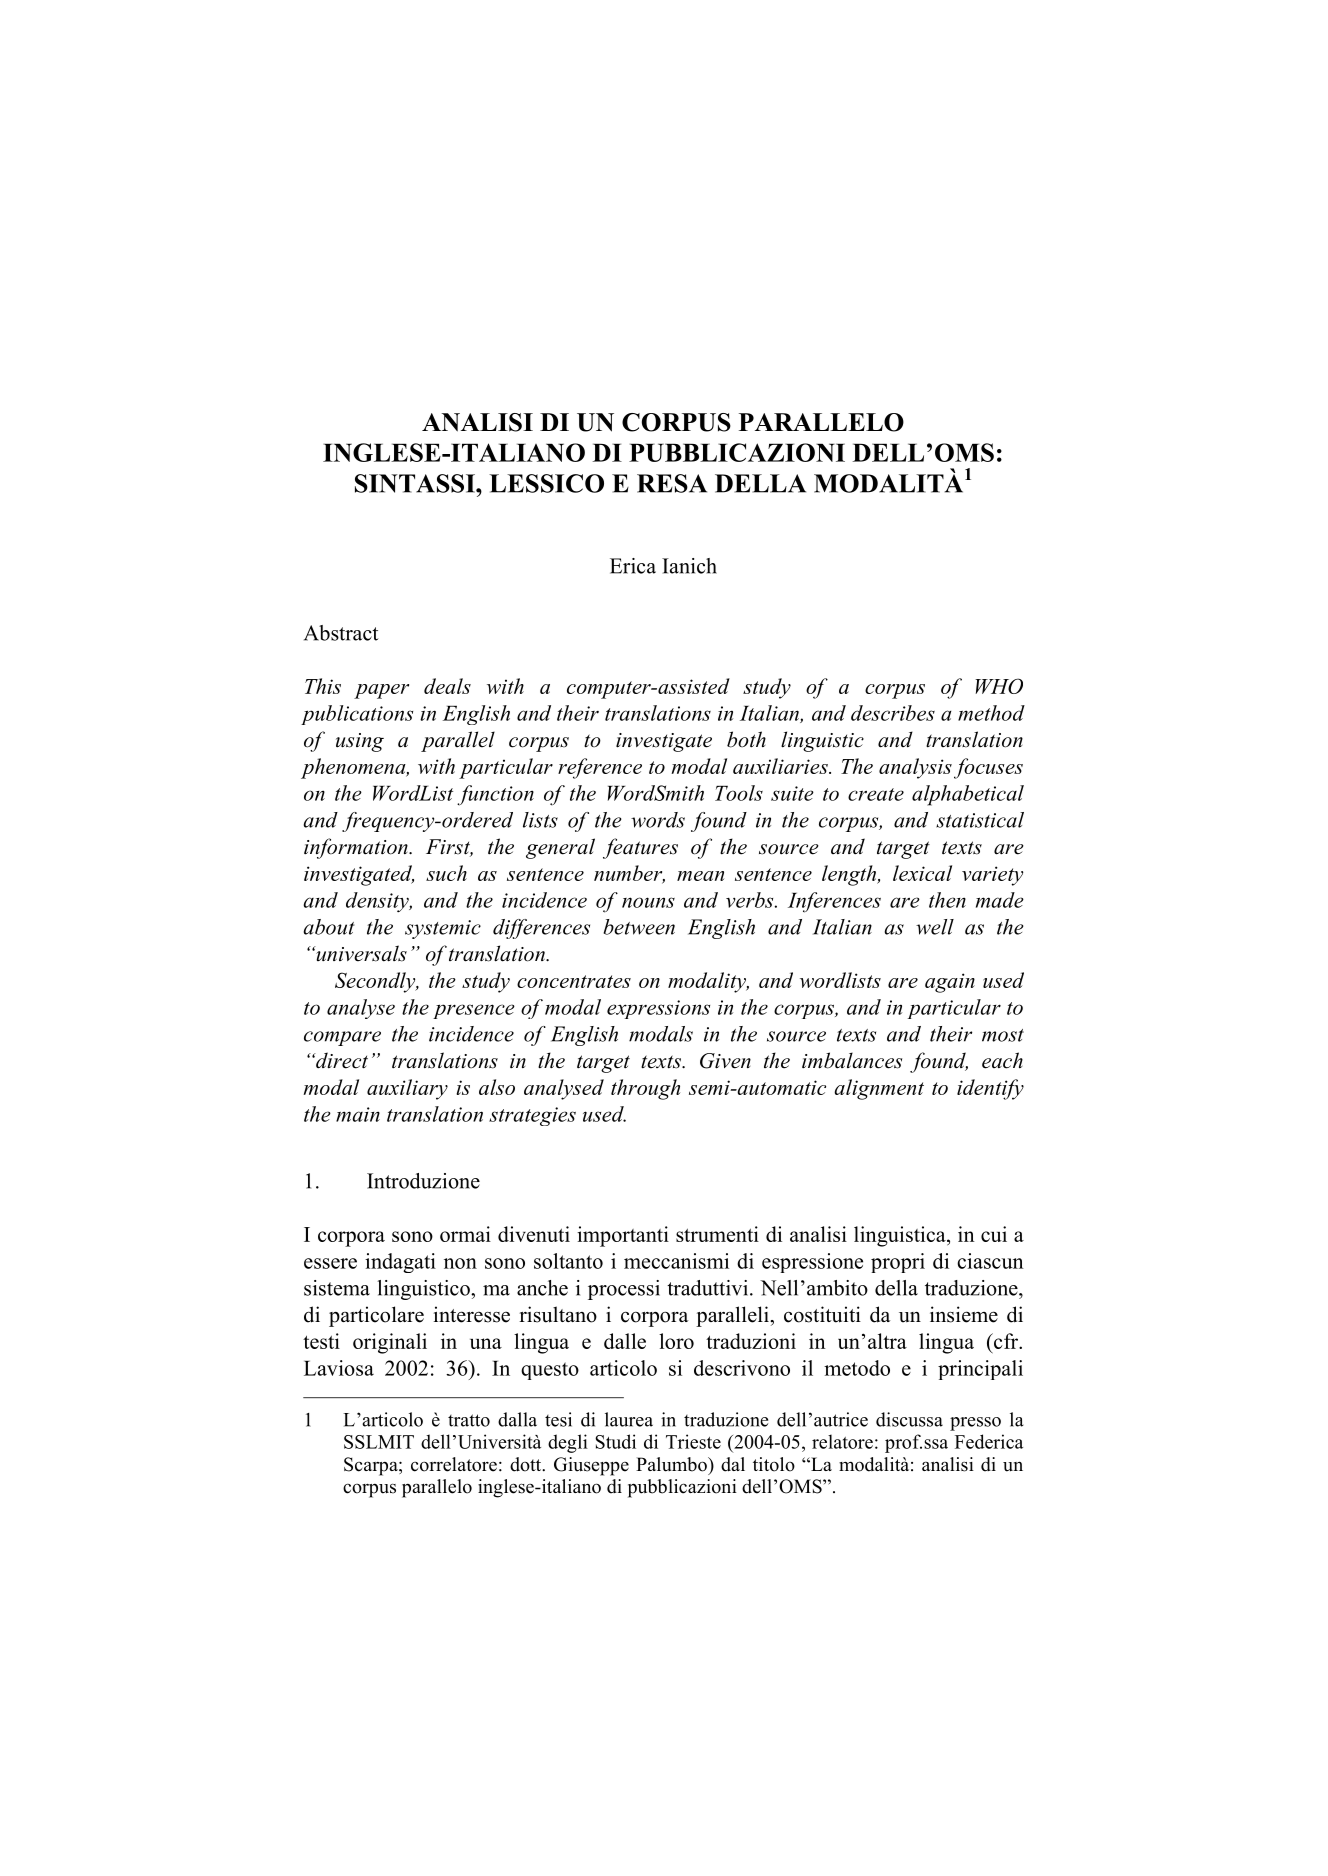 This document has width=1328, height=1876. Describe the element at coordinates (517, 1419) in the document. I see `dalla` at that location.
